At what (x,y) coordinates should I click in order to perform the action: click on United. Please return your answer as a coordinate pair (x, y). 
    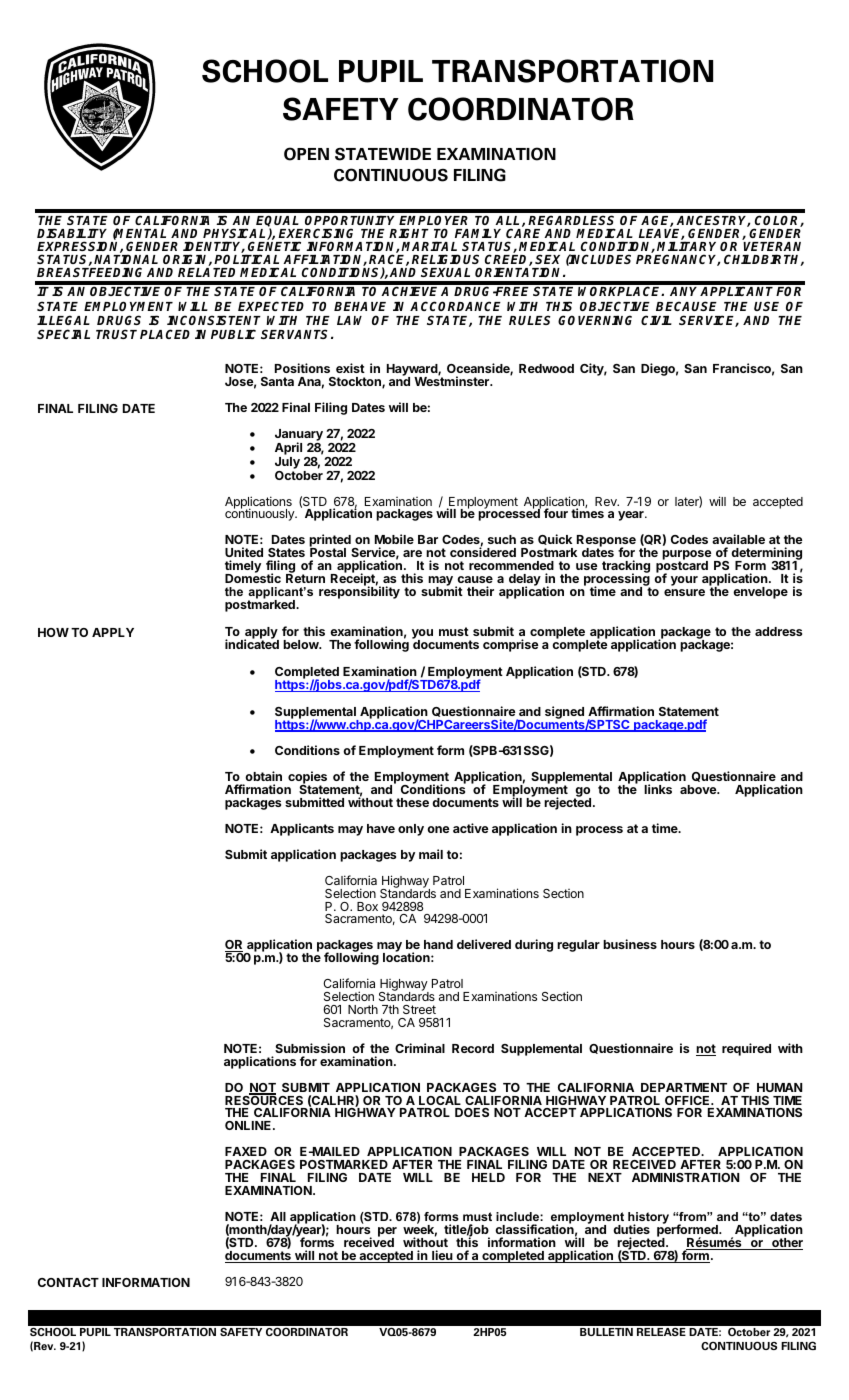
    Looking at the image, I should click on (244, 552).
